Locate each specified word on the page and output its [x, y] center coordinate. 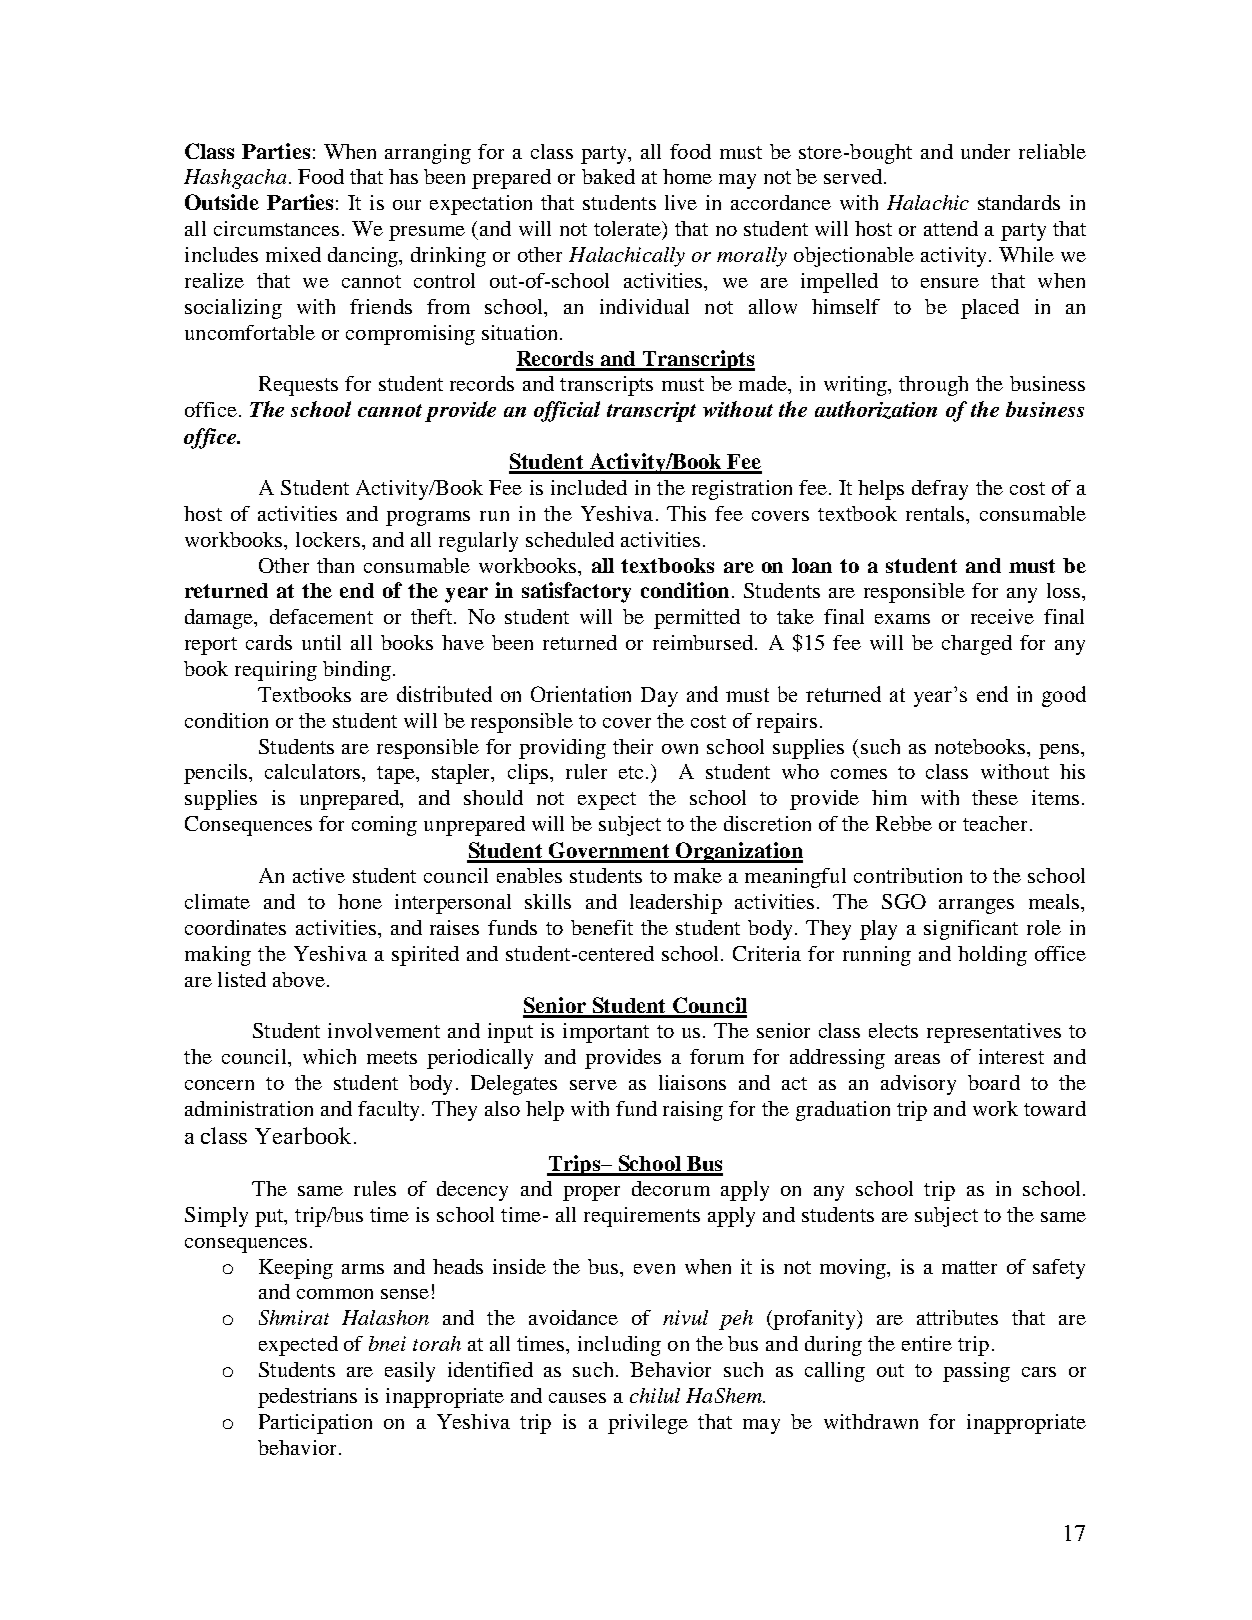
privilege [648, 1424]
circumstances [276, 228]
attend [951, 228]
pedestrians [307, 1398]
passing [976, 1372]
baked [608, 176]
